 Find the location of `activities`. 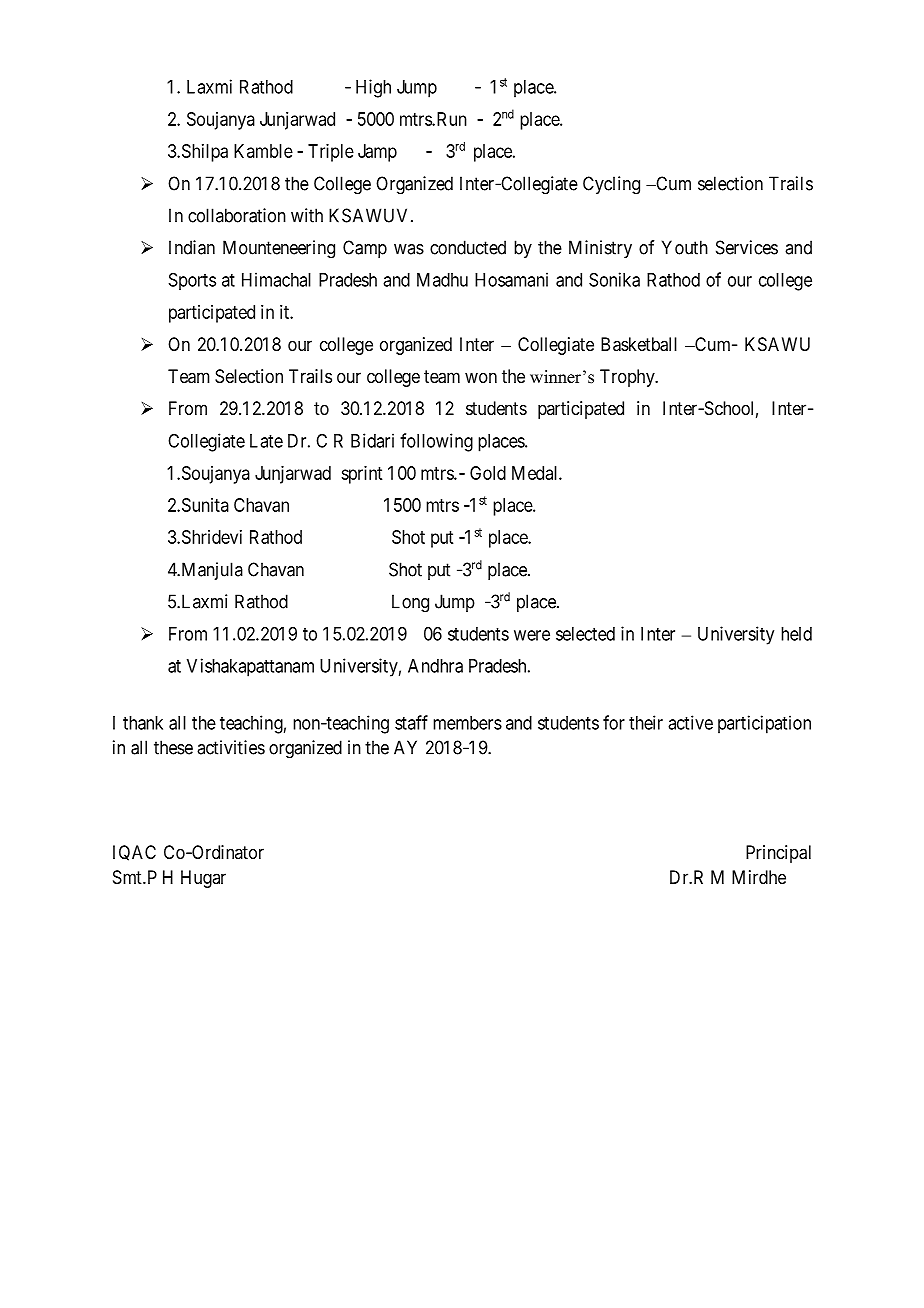

activities is located at coordinates (231, 747).
